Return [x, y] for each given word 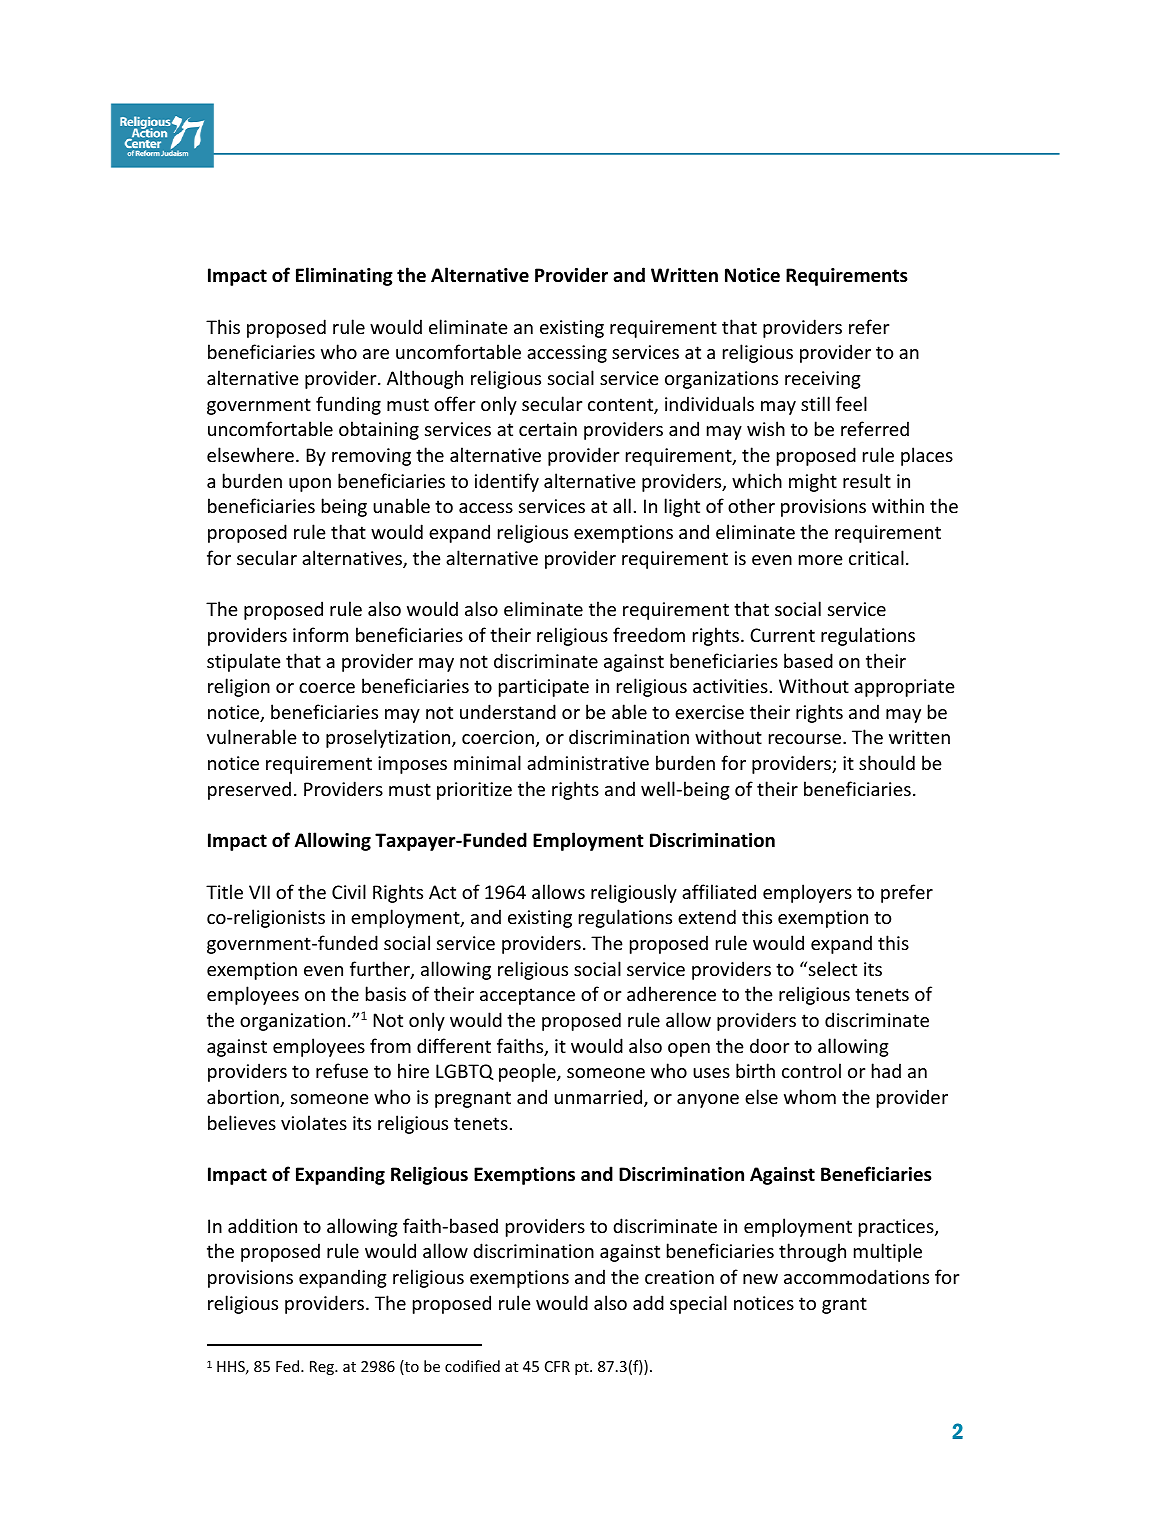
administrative [588, 762]
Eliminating [344, 276]
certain [548, 429]
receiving [823, 380]
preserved [249, 790]
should [887, 762]
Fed [289, 1366]
